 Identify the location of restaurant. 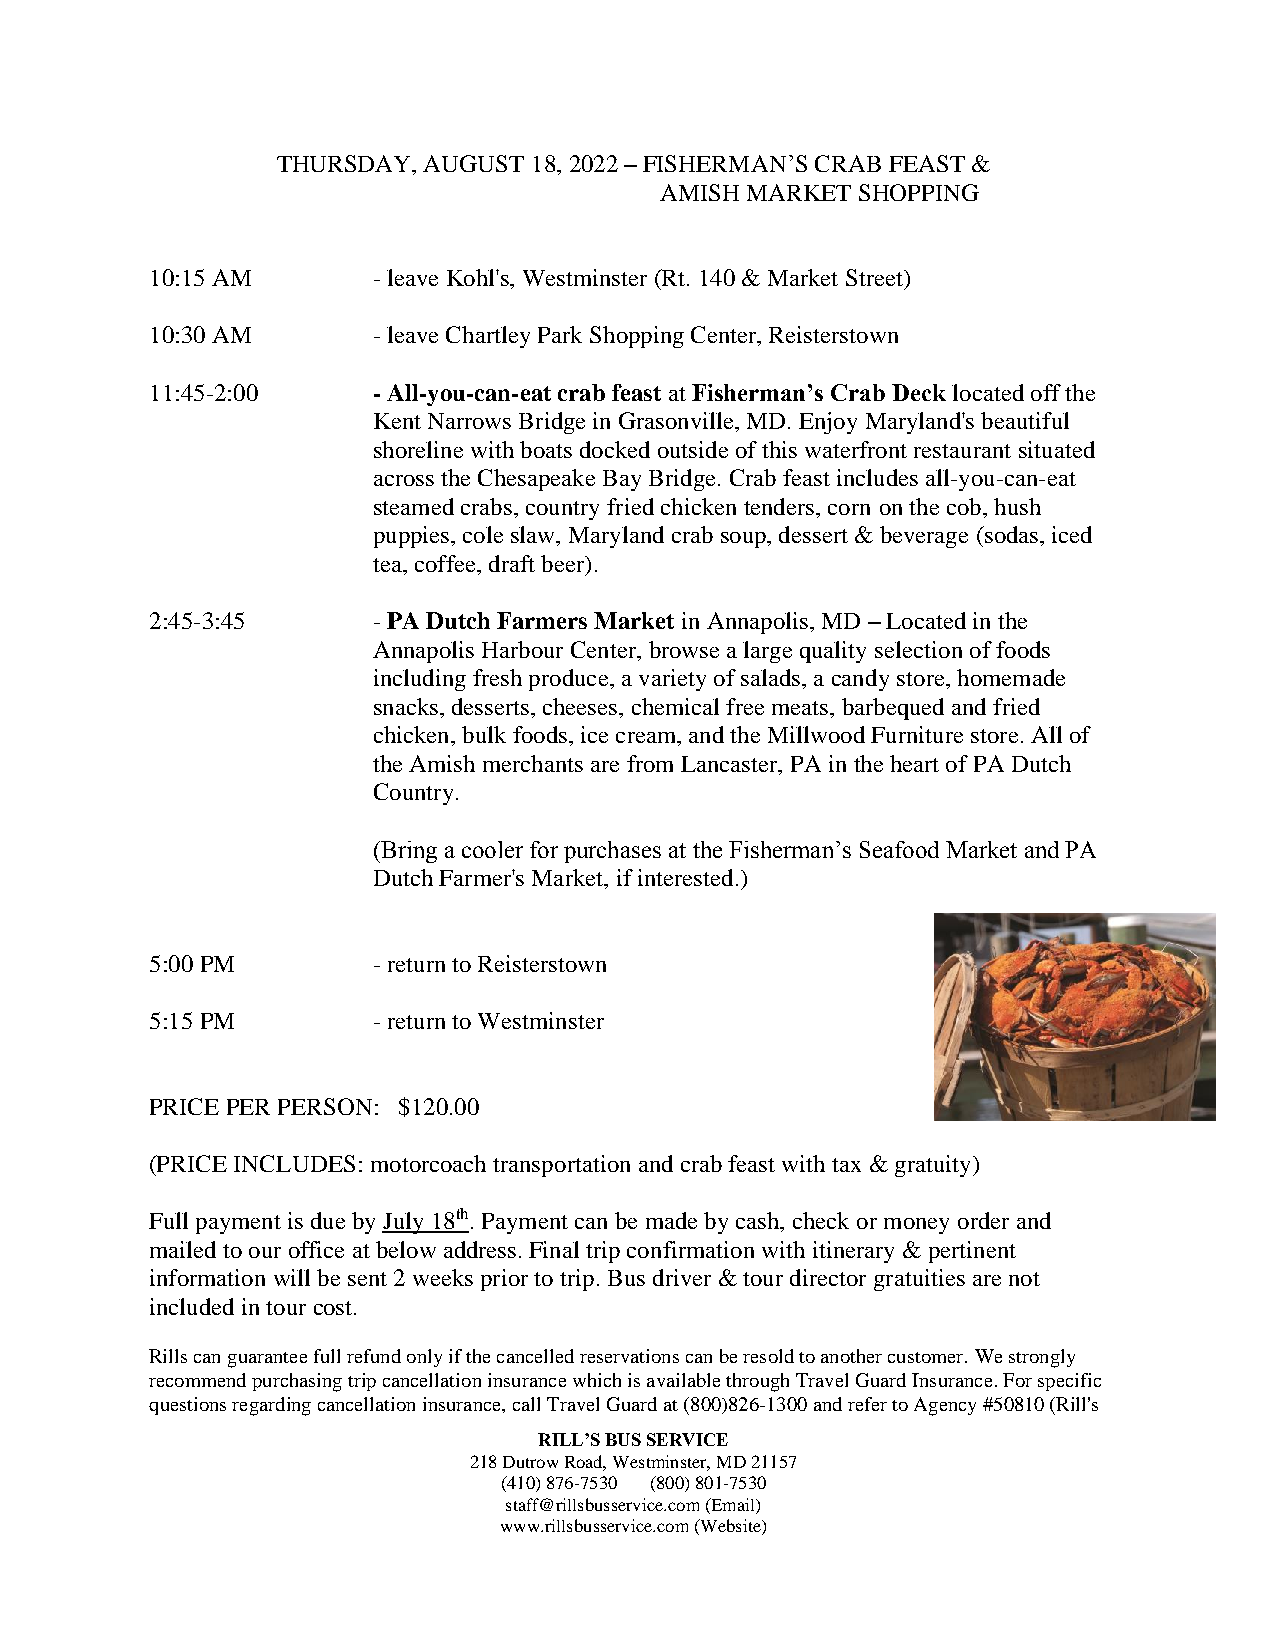
(962, 451).
